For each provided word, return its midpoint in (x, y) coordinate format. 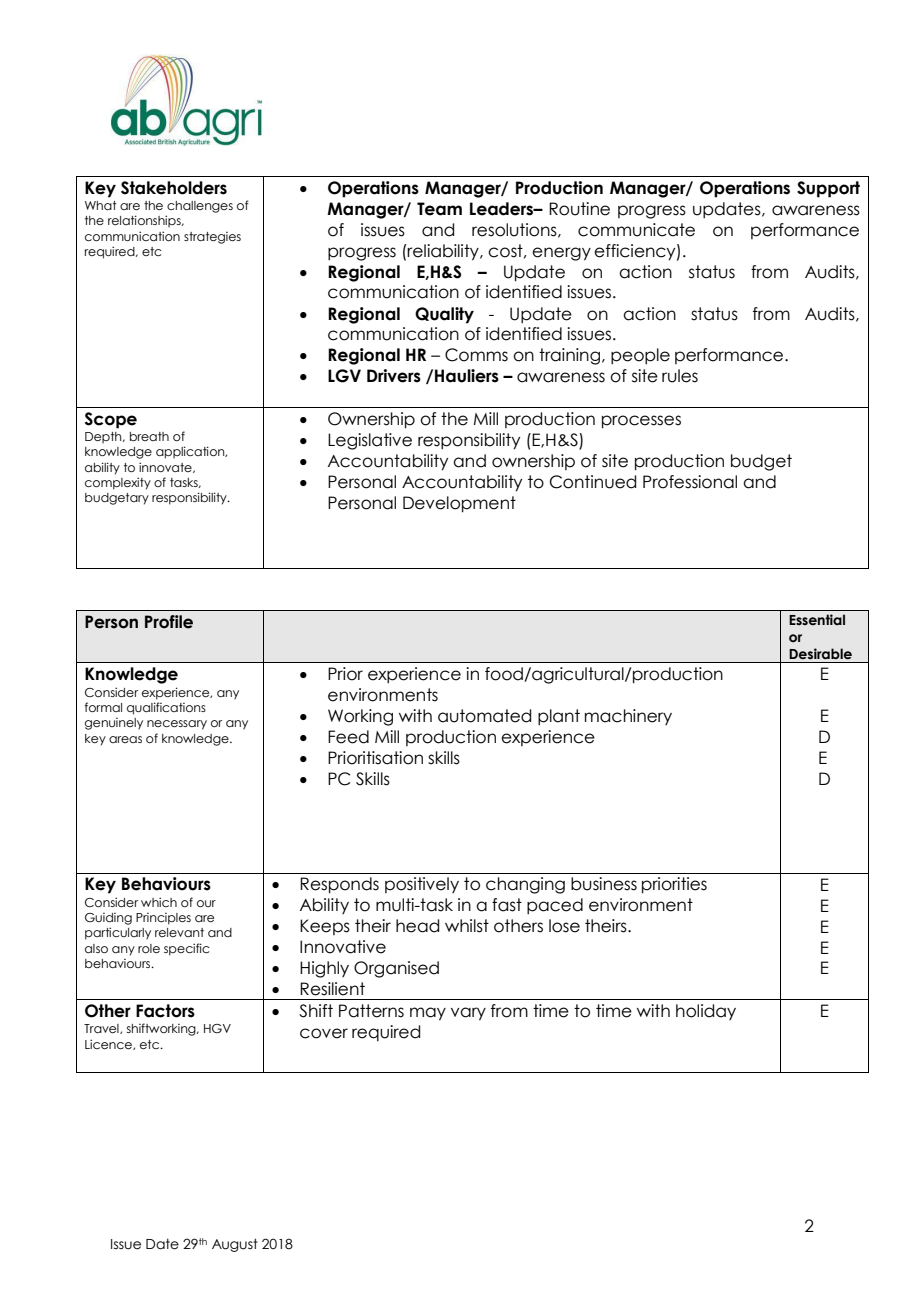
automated (484, 716)
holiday (706, 1012)
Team (439, 209)
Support (828, 189)
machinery (628, 717)
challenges (200, 207)
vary (468, 1014)
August (235, 1245)
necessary (177, 725)
